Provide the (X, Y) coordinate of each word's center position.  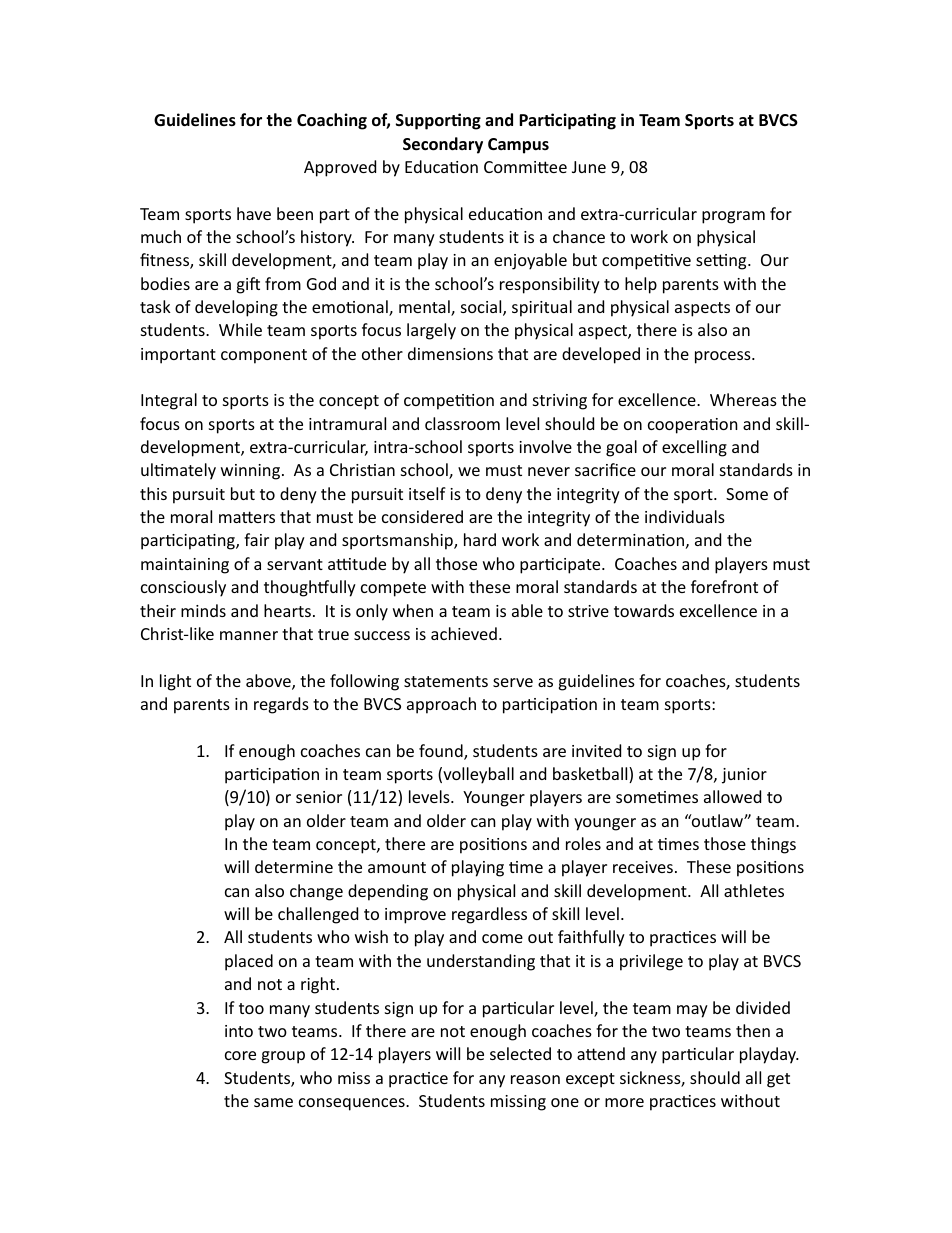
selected (520, 1053)
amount (397, 867)
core (240, 1055)
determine (294, 866)
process (724, 357)
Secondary (443, 145)
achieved (464, 633)
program (733, 217)
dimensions (450, 353)
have (254, 213)
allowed (732, 796)
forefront (724, 586)
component (264, 356)
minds (203, 610)
